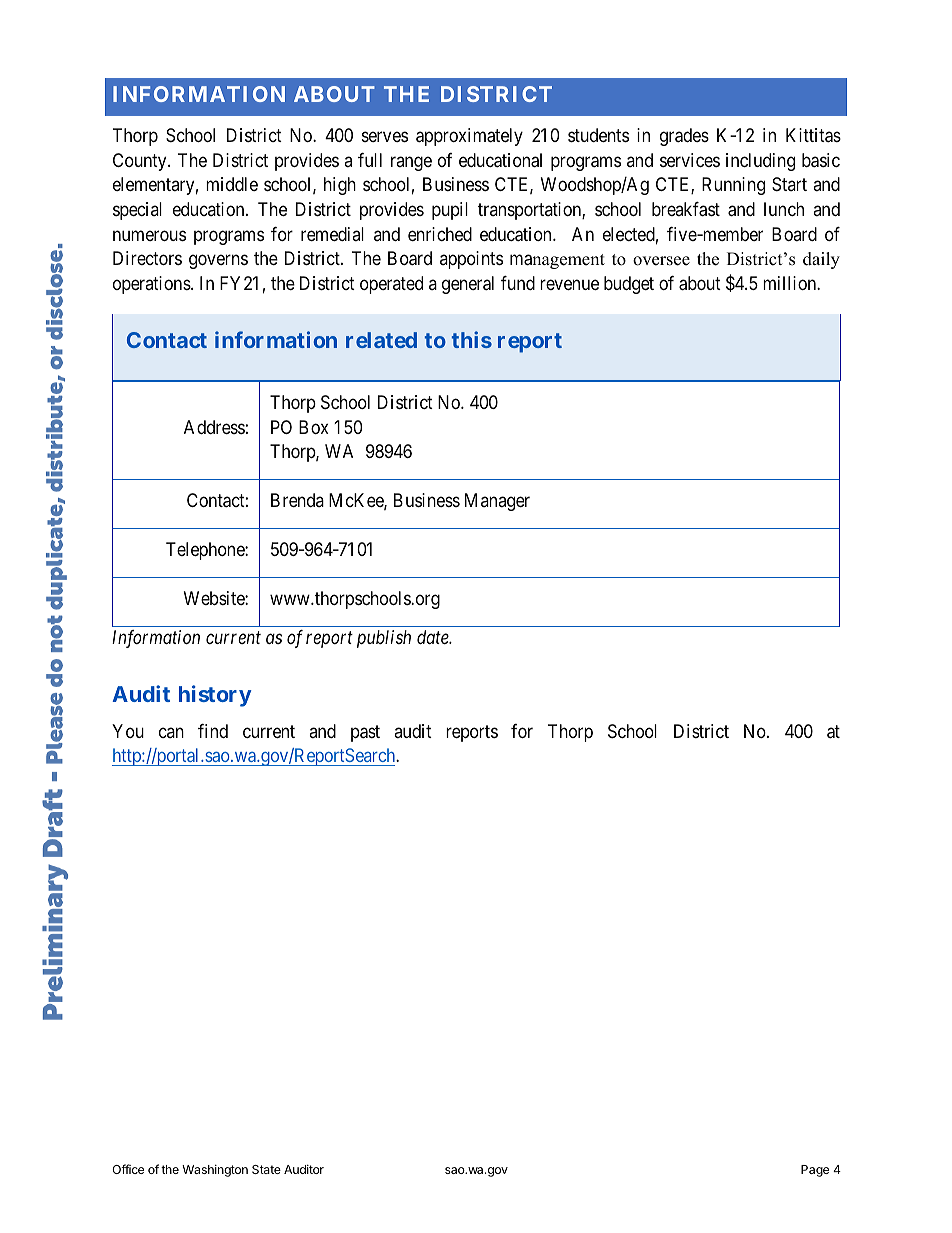  What do you see at coordinates (760, 162) in the screenshot?
I see `including` at bounding box center [760, 162].
